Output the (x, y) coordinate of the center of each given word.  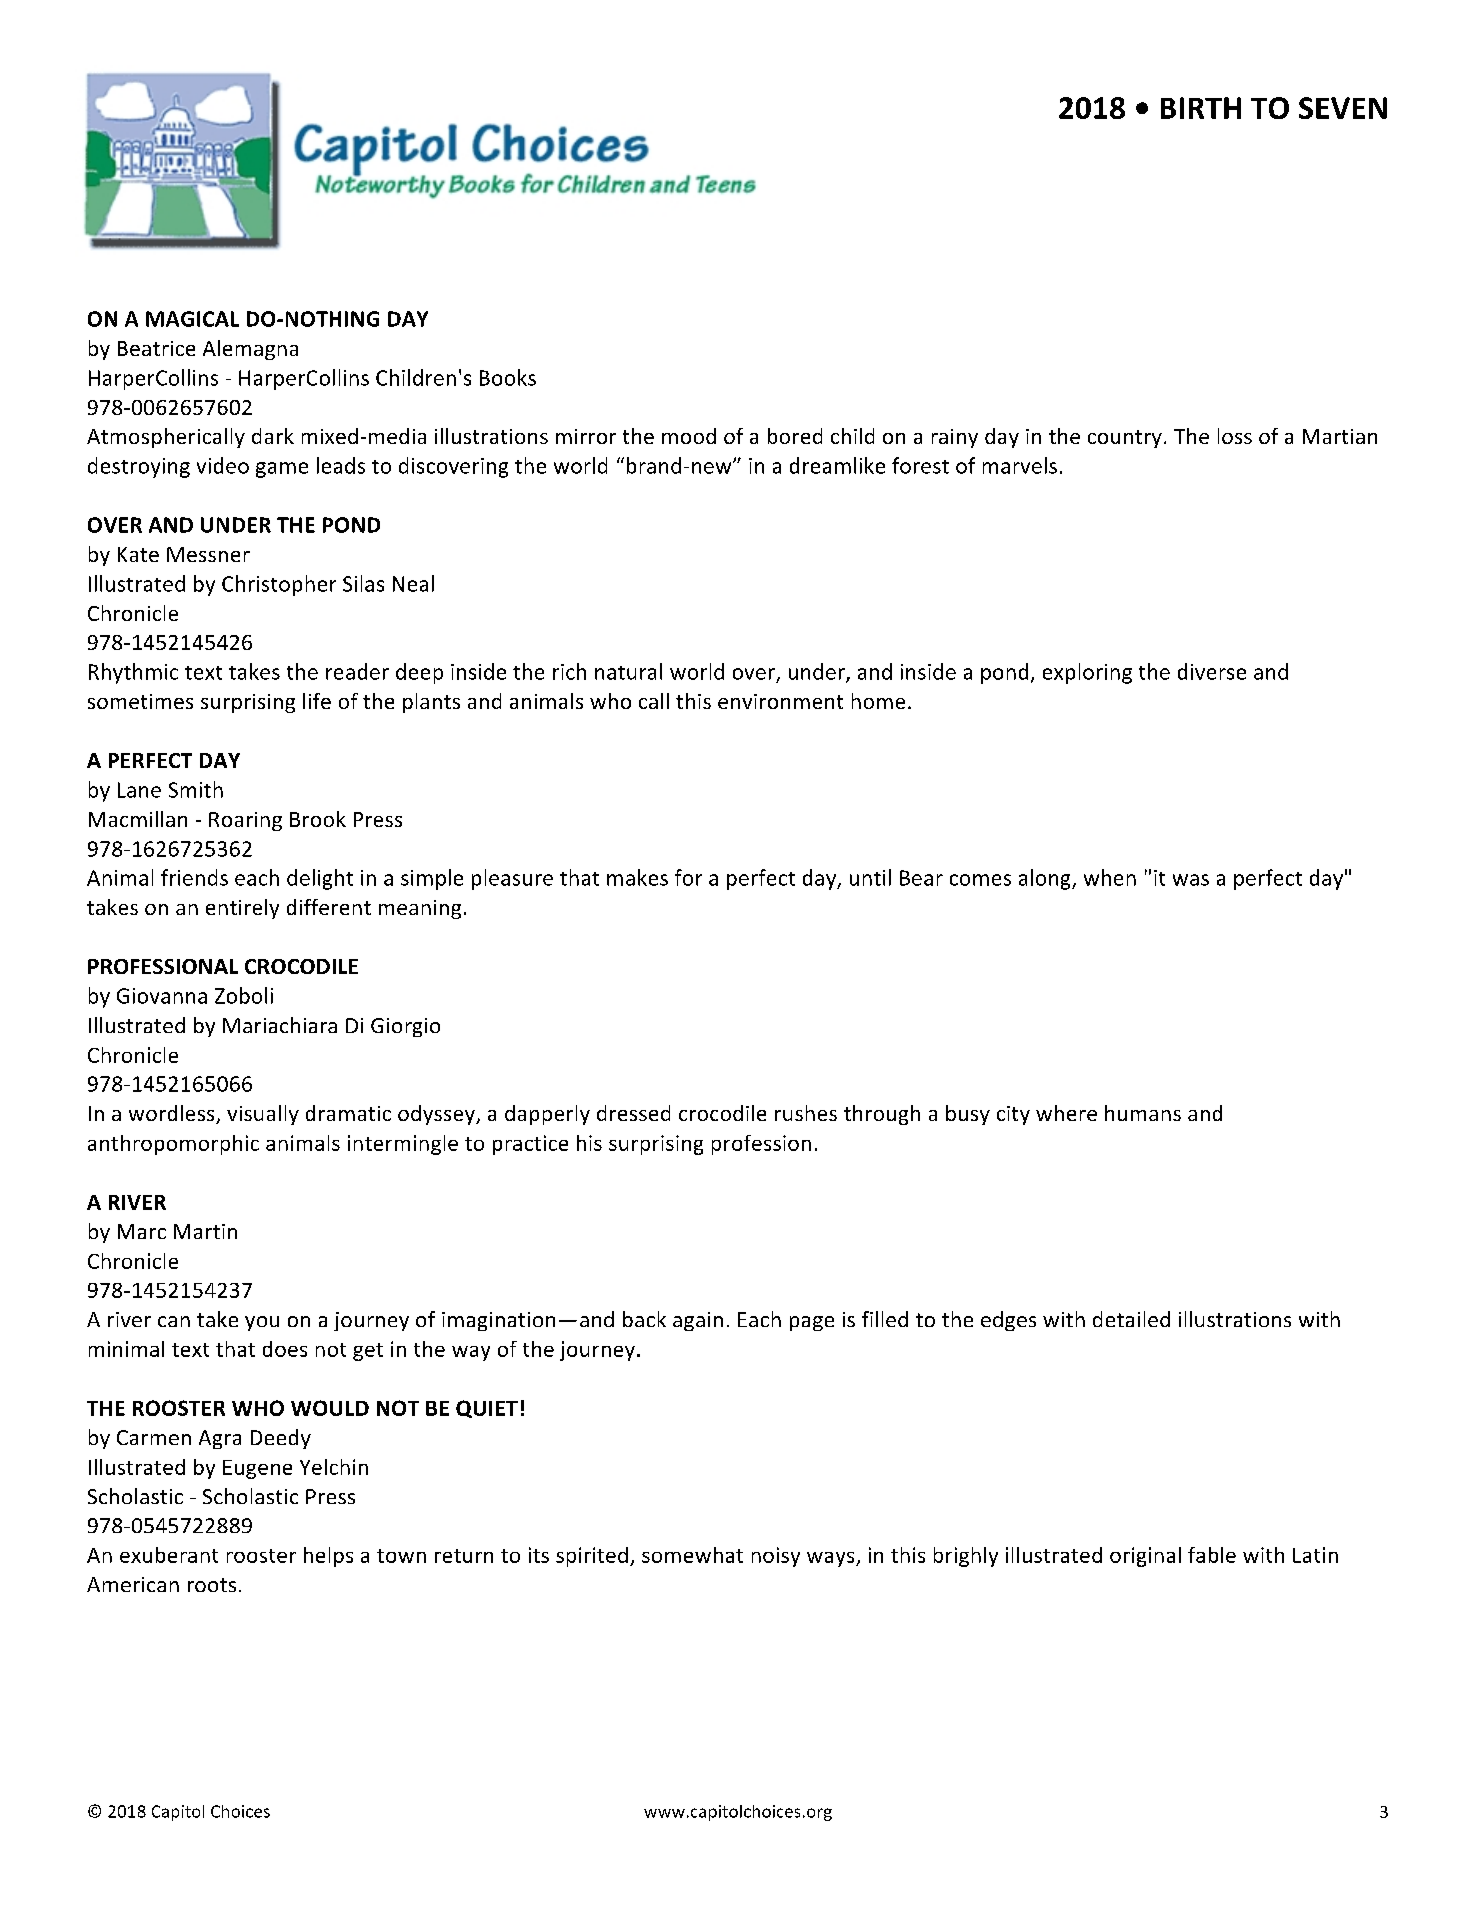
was (1191, 880)
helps (328, 1557)
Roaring (245, 821)
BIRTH (1201, 108)
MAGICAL (192, 319)
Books (508, 377)
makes (637, 877)
